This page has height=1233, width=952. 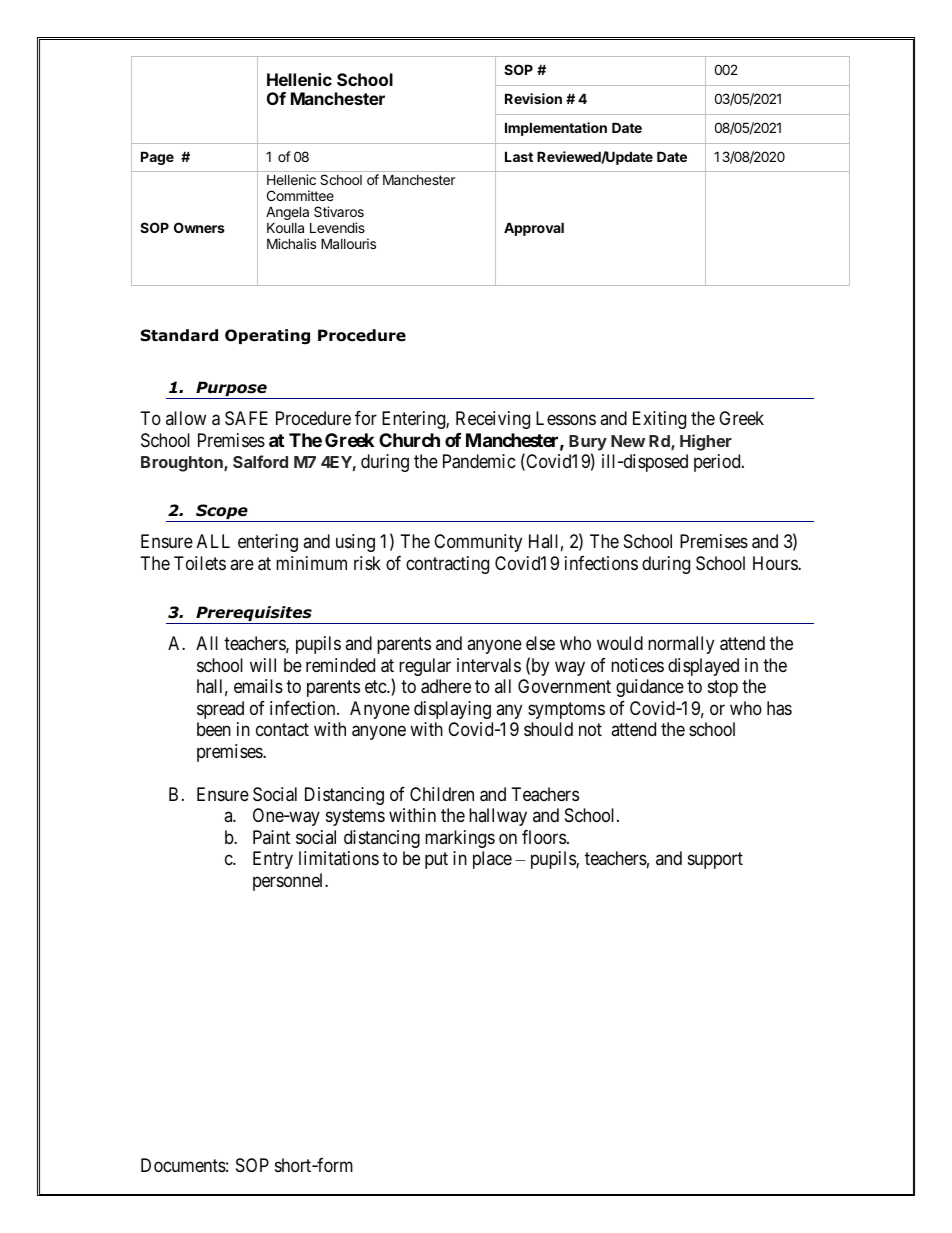 I want to click on Entry, so click(x=273, y=860).
